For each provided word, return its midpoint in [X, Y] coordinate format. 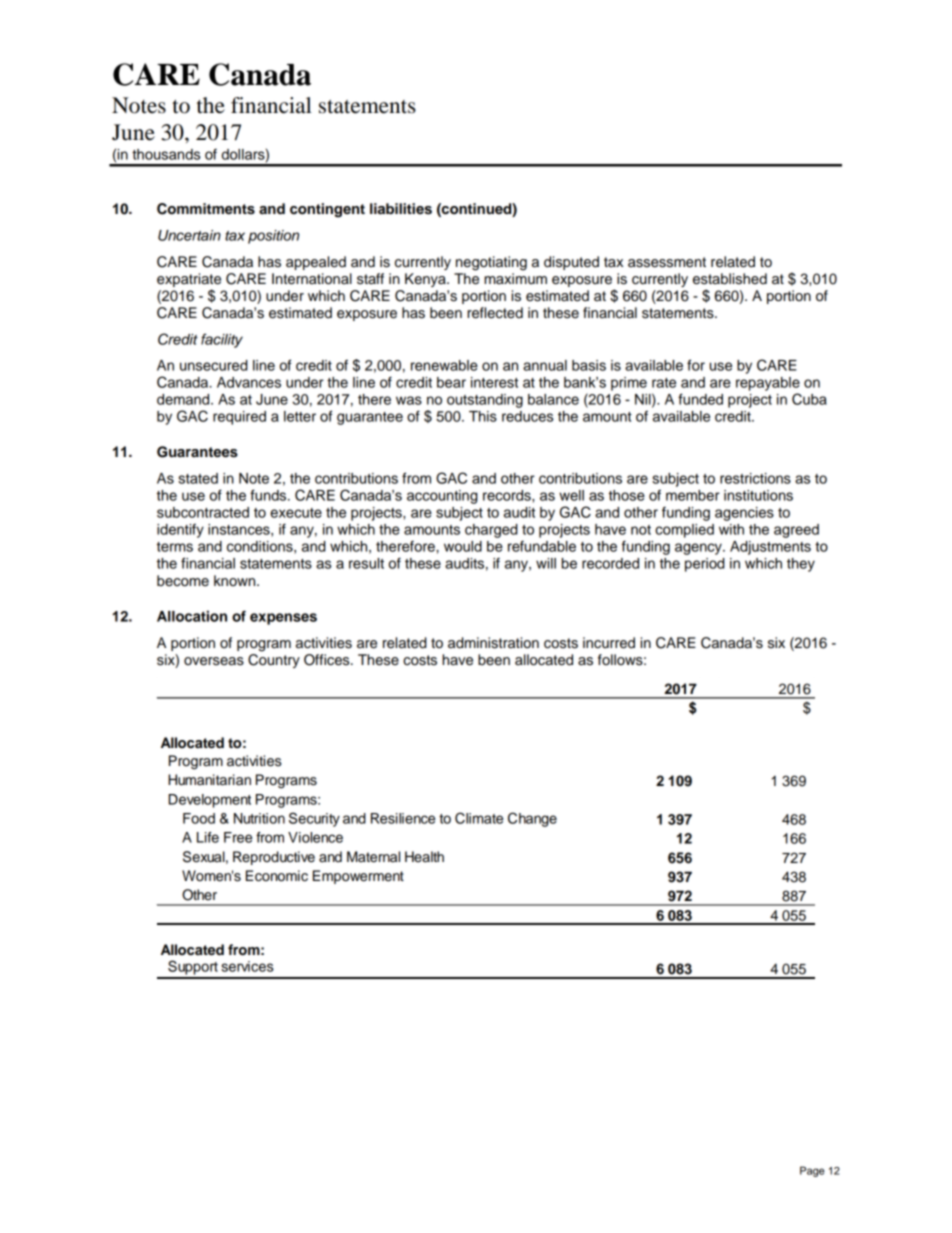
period [705, 565]
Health [424, 857]
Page [812, 1171]
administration [493, 643]
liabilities [401, 209]
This [483, 416]
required [239, 418]
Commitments [206, 209]
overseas [214, 661]
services [247, 966]
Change [532, 819]
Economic [277, 876]
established [730, 279]
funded [700, 399]
